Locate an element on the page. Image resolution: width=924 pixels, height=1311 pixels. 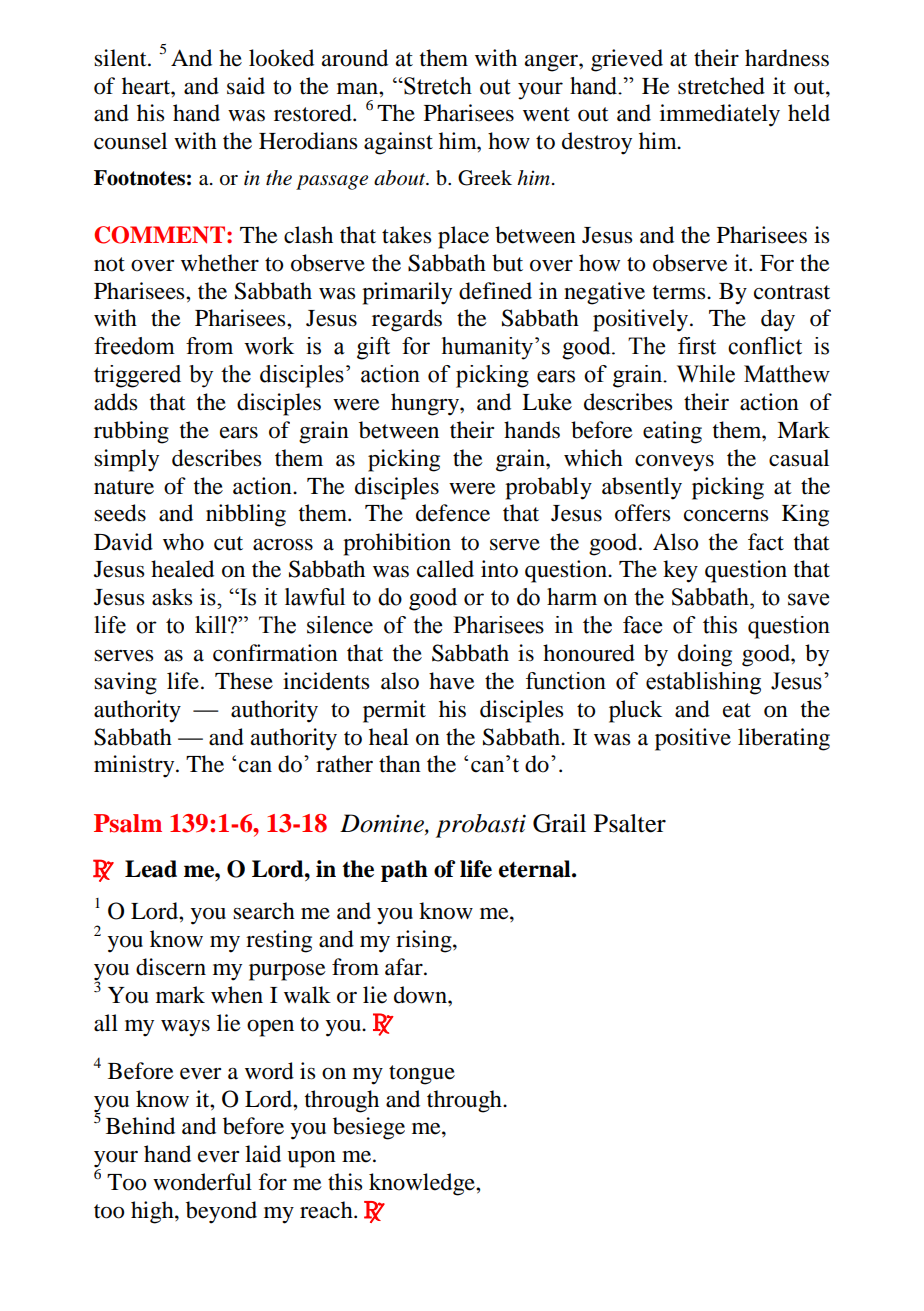
immediately is located at coordinates (720, 115).
